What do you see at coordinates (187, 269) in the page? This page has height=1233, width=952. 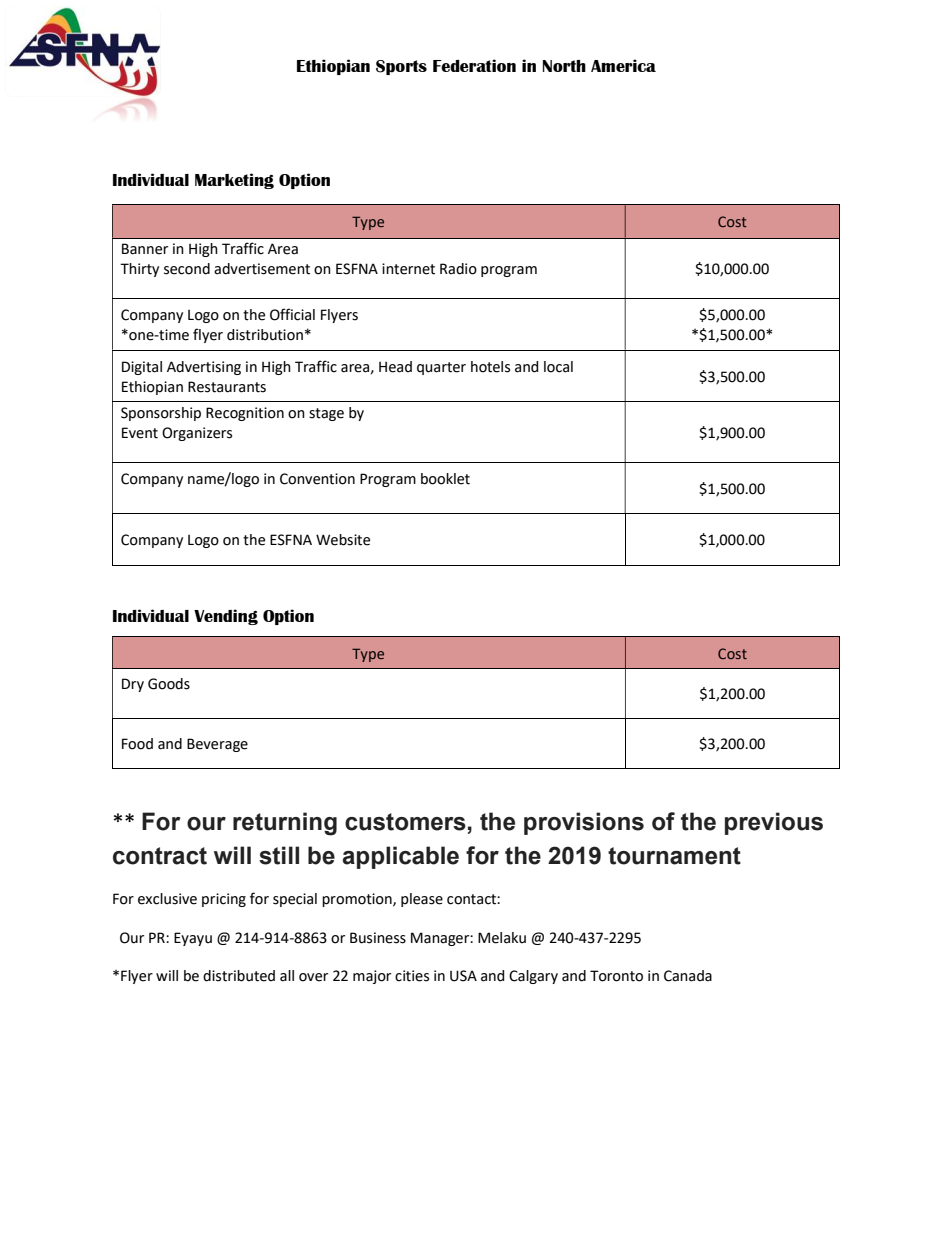 I see `second` at bounding box center [187, 269].
